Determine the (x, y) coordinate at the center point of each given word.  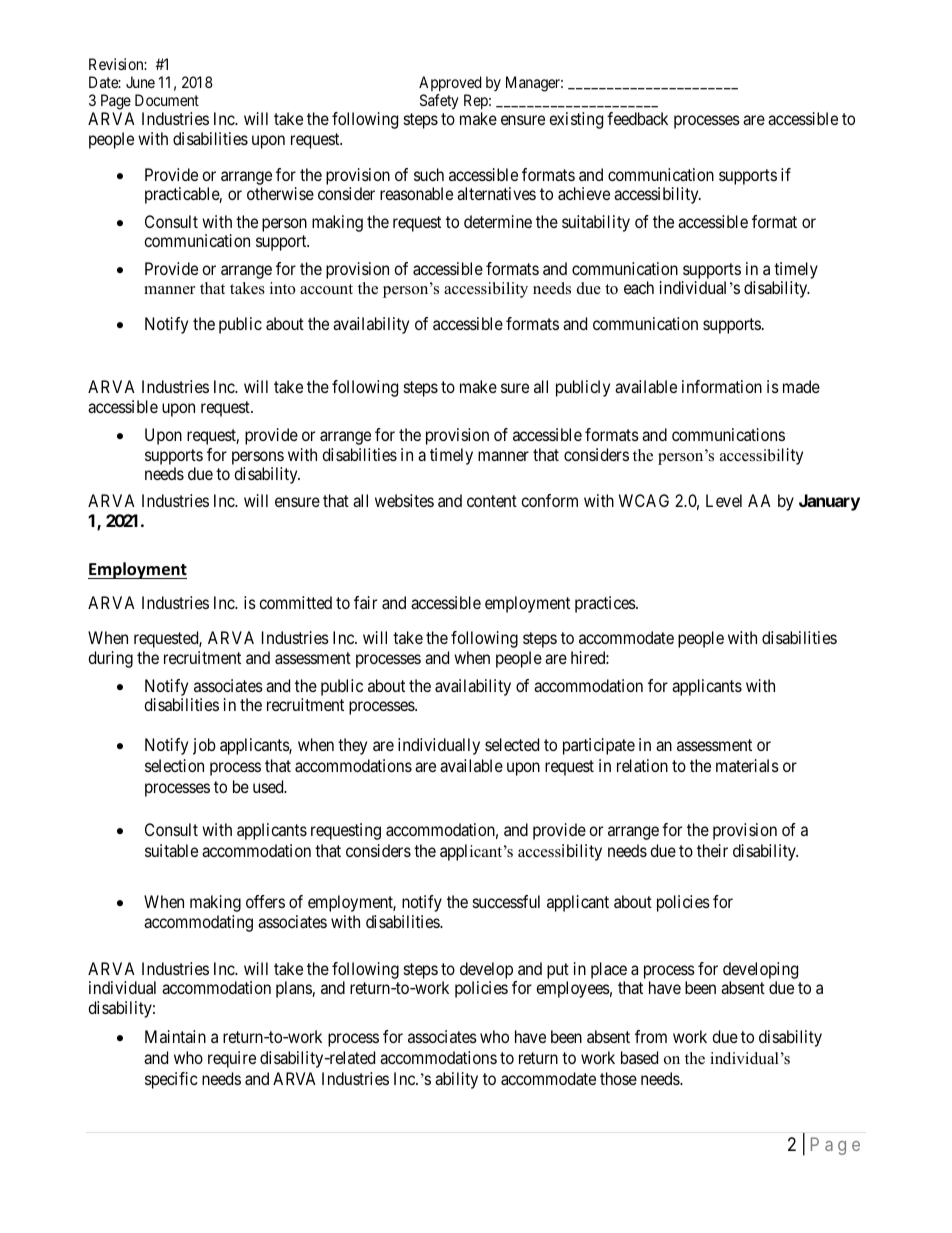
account (326, 289)
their (712, 850)
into (282, 288)
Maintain (175, 1036)
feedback (637, 118)
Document (167, 100)
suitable (171, 850)
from (651, 1036)
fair (365, 602)
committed (295, 602)
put (558, 972)
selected (512, 744)
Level (724, 500)
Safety (439, 102)
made (801, 386)
